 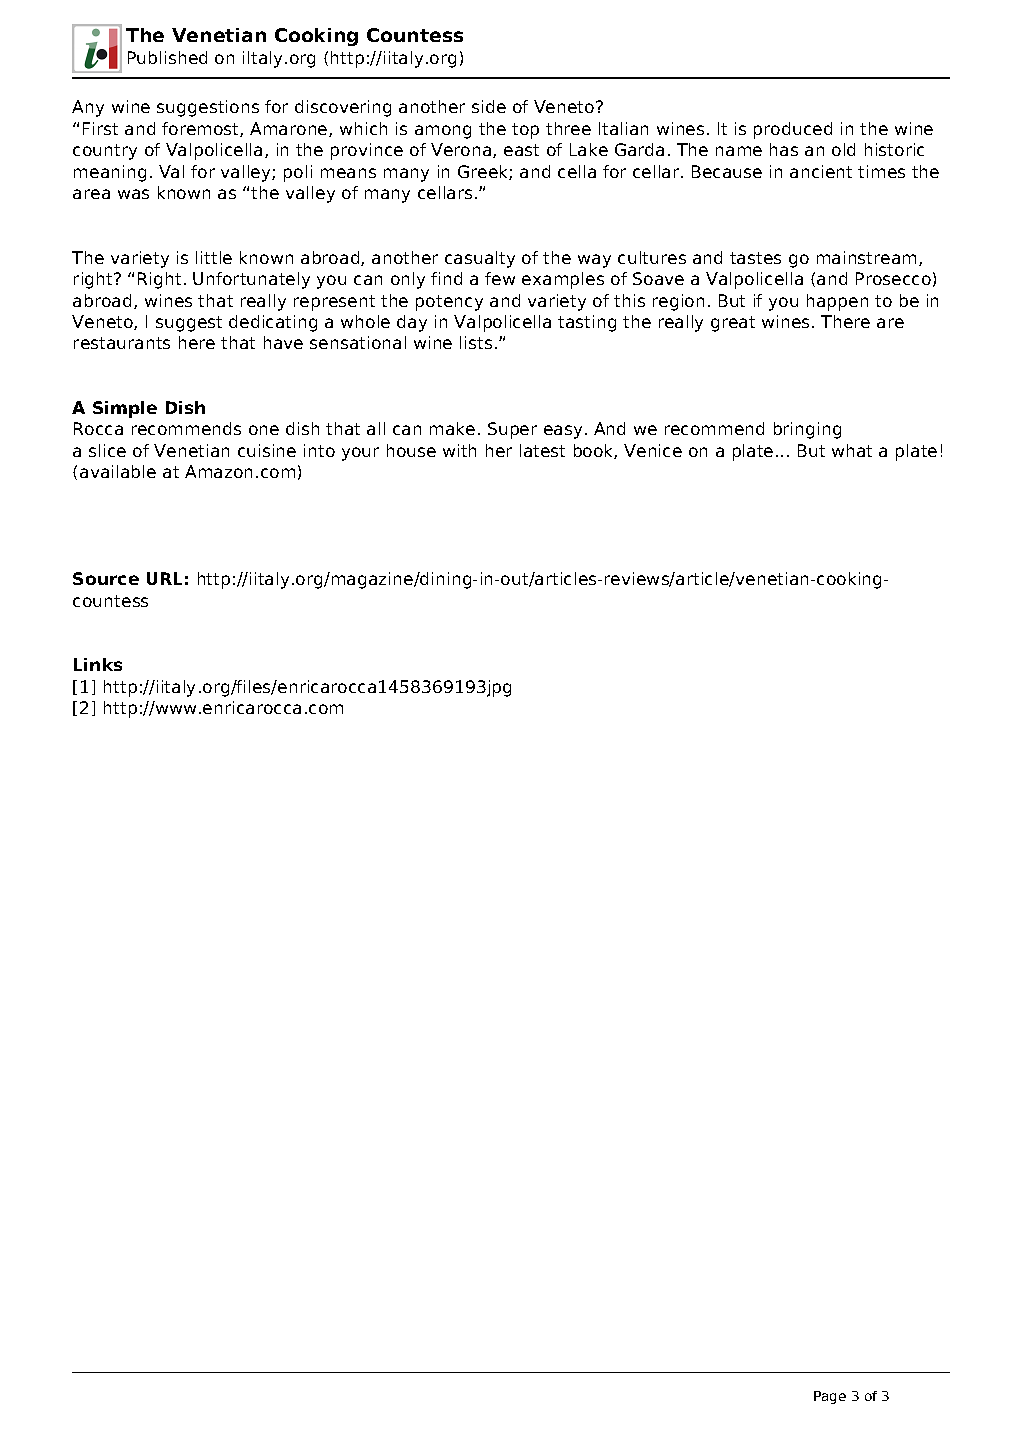 I want to click on available, so click(x=118, y=471).
